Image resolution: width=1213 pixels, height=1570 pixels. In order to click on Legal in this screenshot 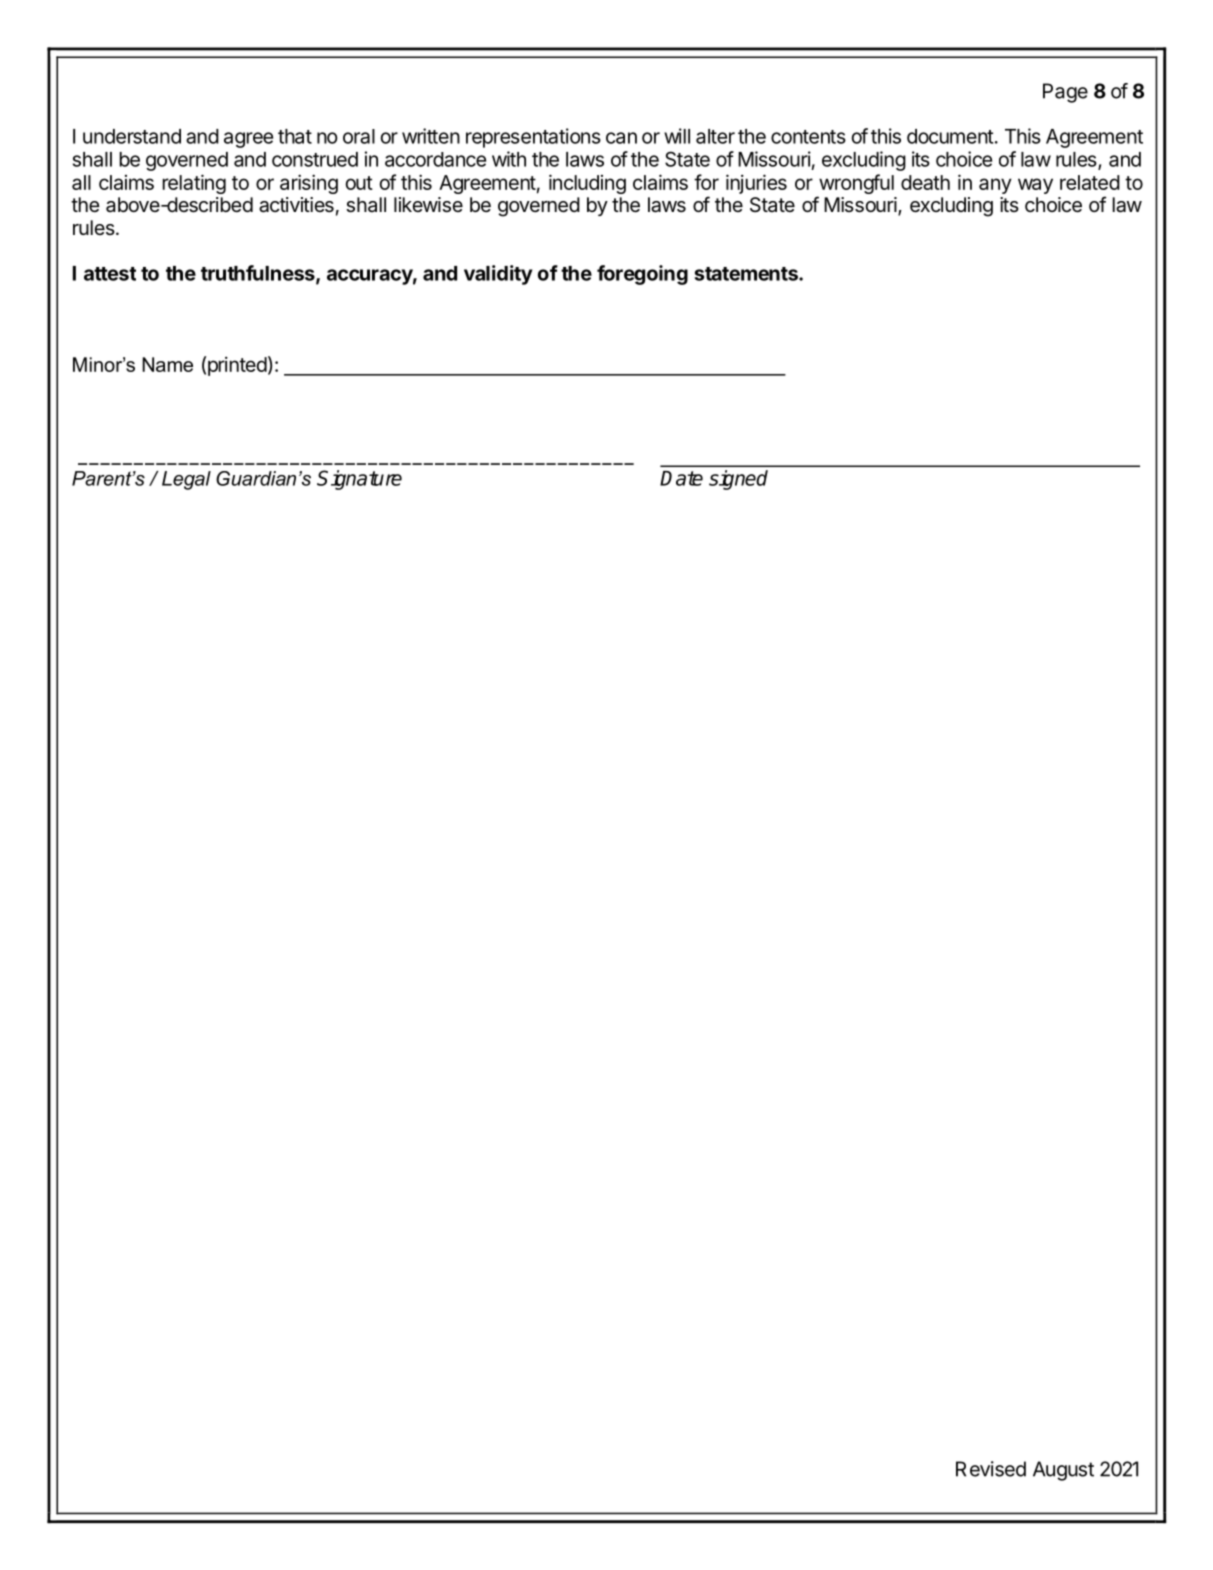, I will do `click(186, 480)`.
